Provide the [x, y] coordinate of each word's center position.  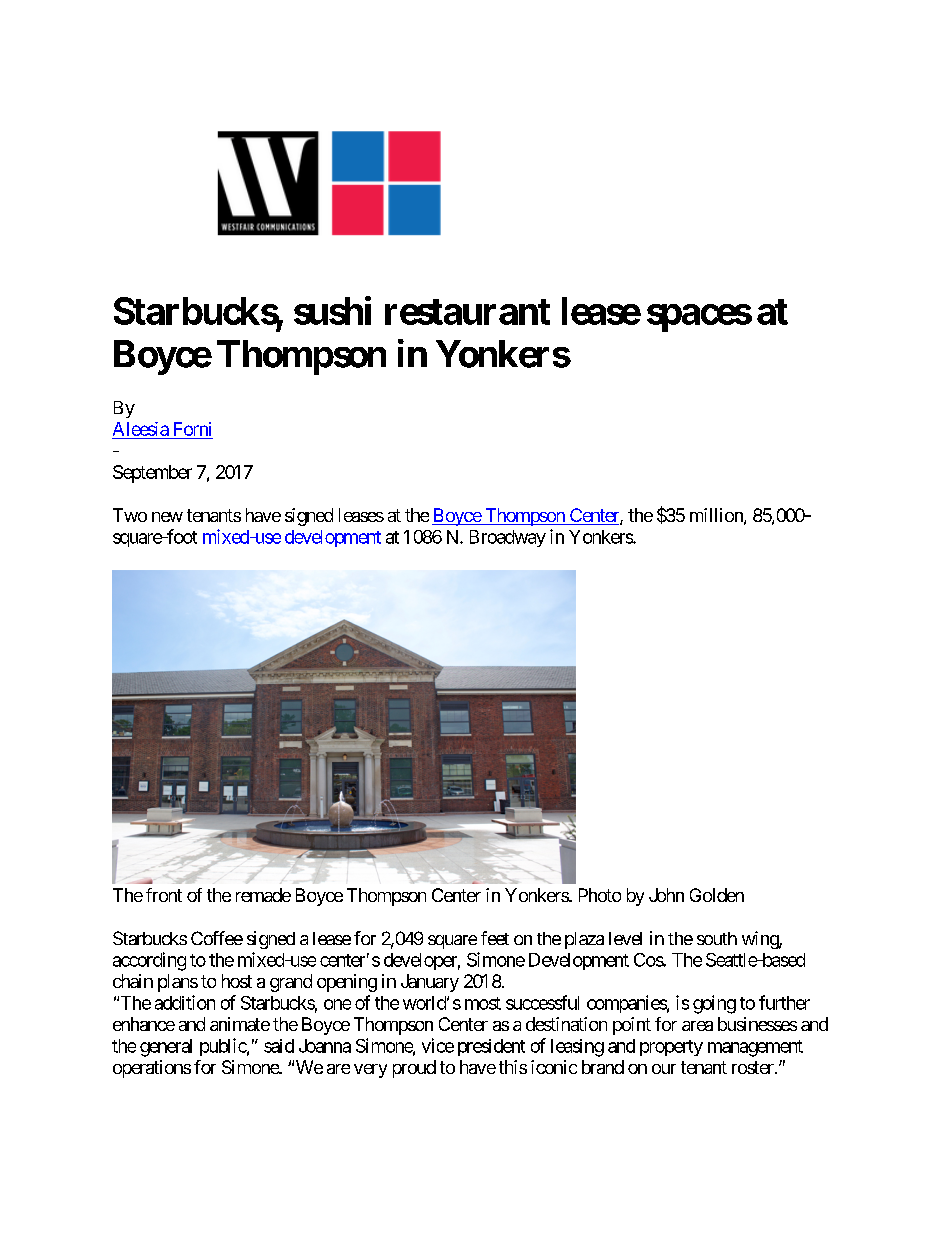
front [164, 895]
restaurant [467, 312]
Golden [717, 895]
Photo [600, 895]
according [149, 961]
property [671, 1048]
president [491, 1047]
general [166, 1048]
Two [130, 515]
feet [495, 938]
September [152, 474]
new [167, 517]
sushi [332, 310]
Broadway [508, 538]
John [666, 895]
